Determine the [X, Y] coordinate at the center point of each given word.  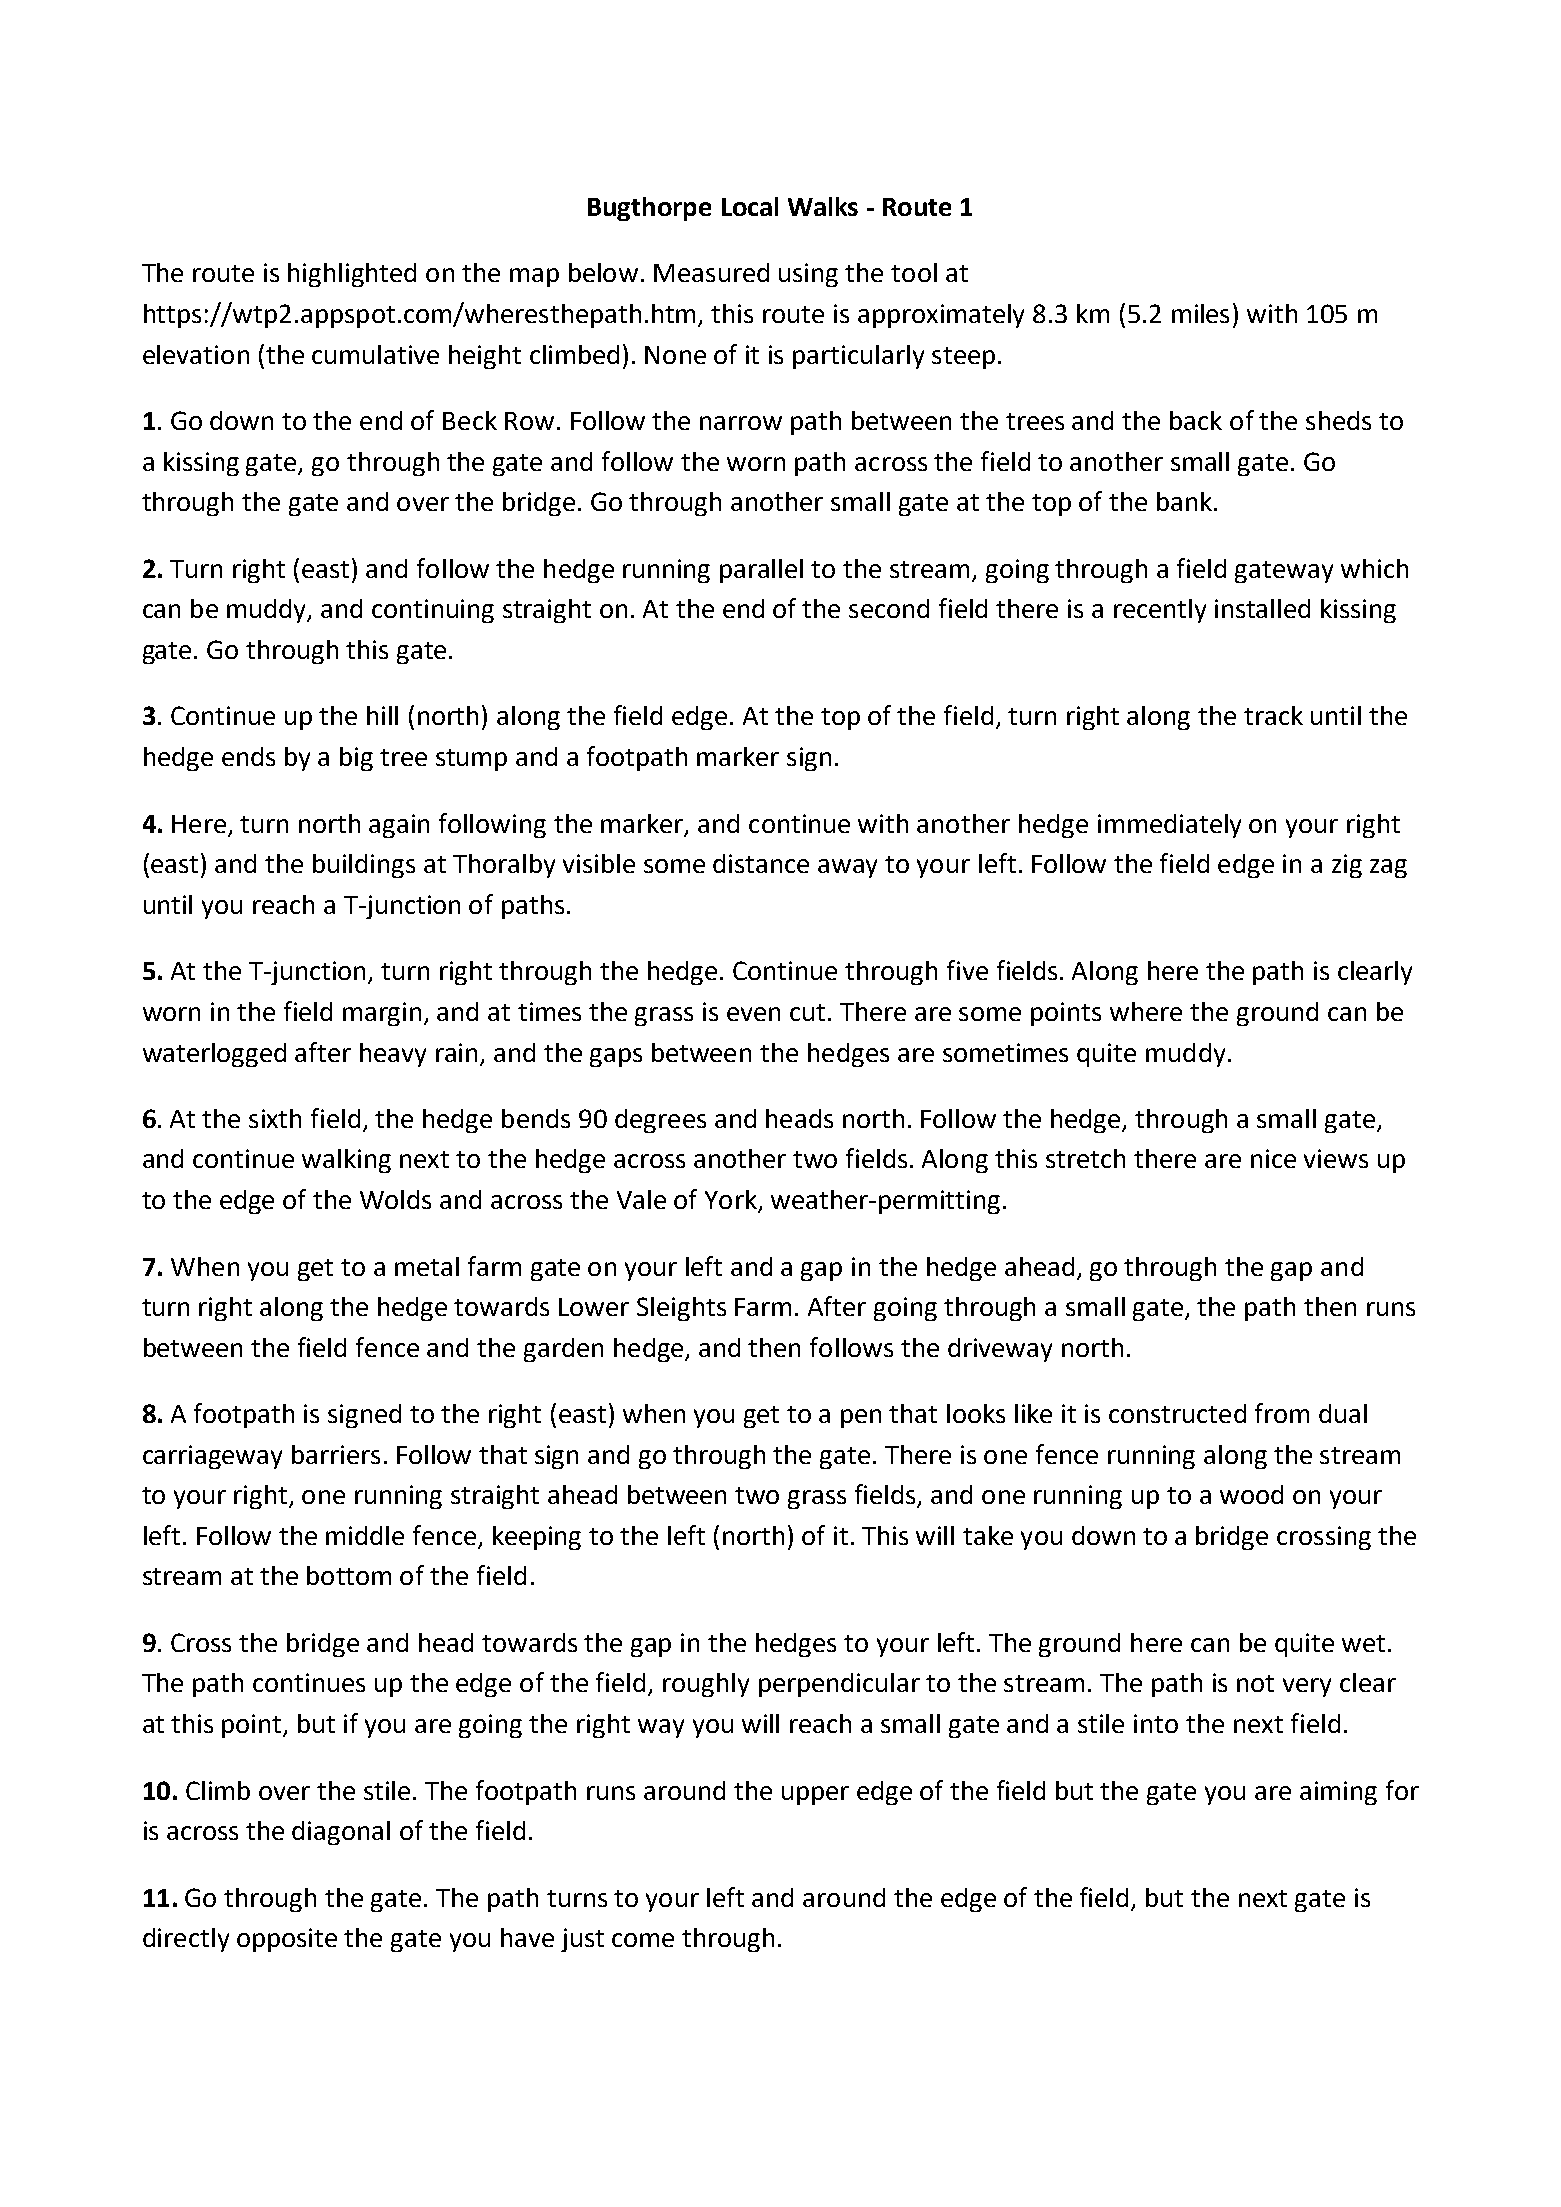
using [808, 275]
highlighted [352, 275]
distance [761, 863]
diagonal [341, 1833]
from [1282, 1413]
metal [427, 1266]
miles [1200, 313]
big [356, 759]
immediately [1169, 826]
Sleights [681, 1309]
